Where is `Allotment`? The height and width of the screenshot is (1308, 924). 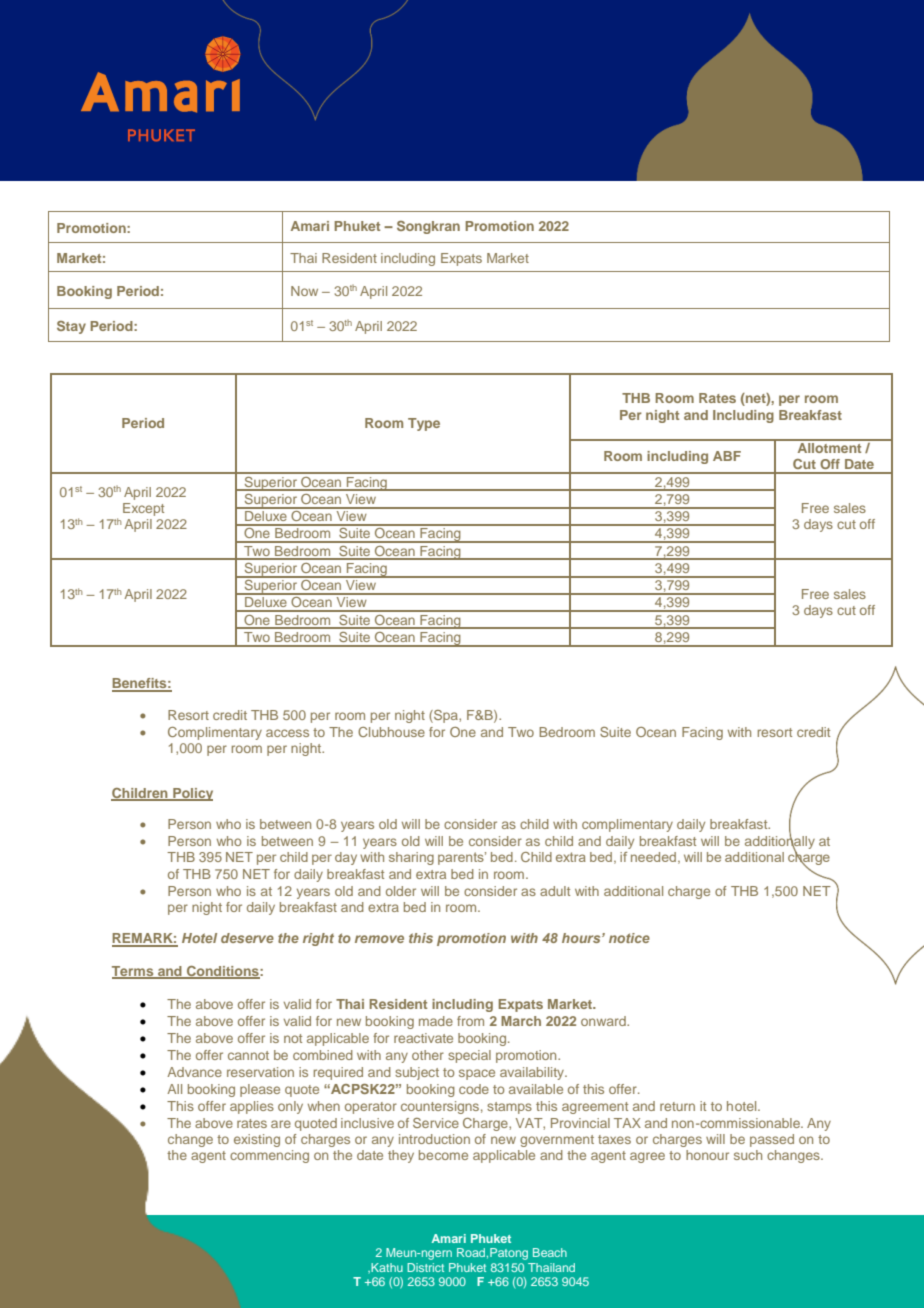
Allotment is located at coordinates (829, 446).
